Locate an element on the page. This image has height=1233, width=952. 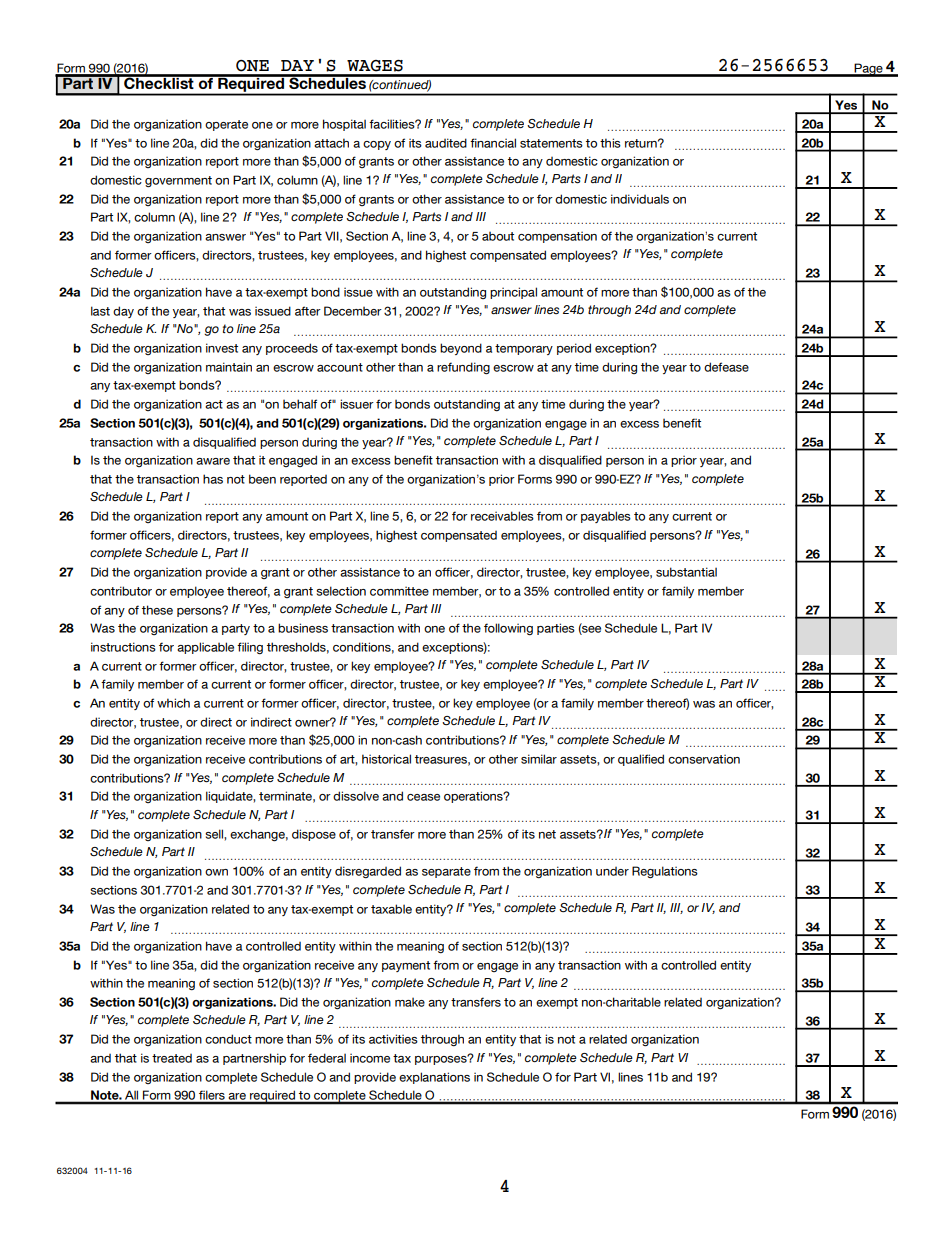
copy is located at coordinates (377, 145).
